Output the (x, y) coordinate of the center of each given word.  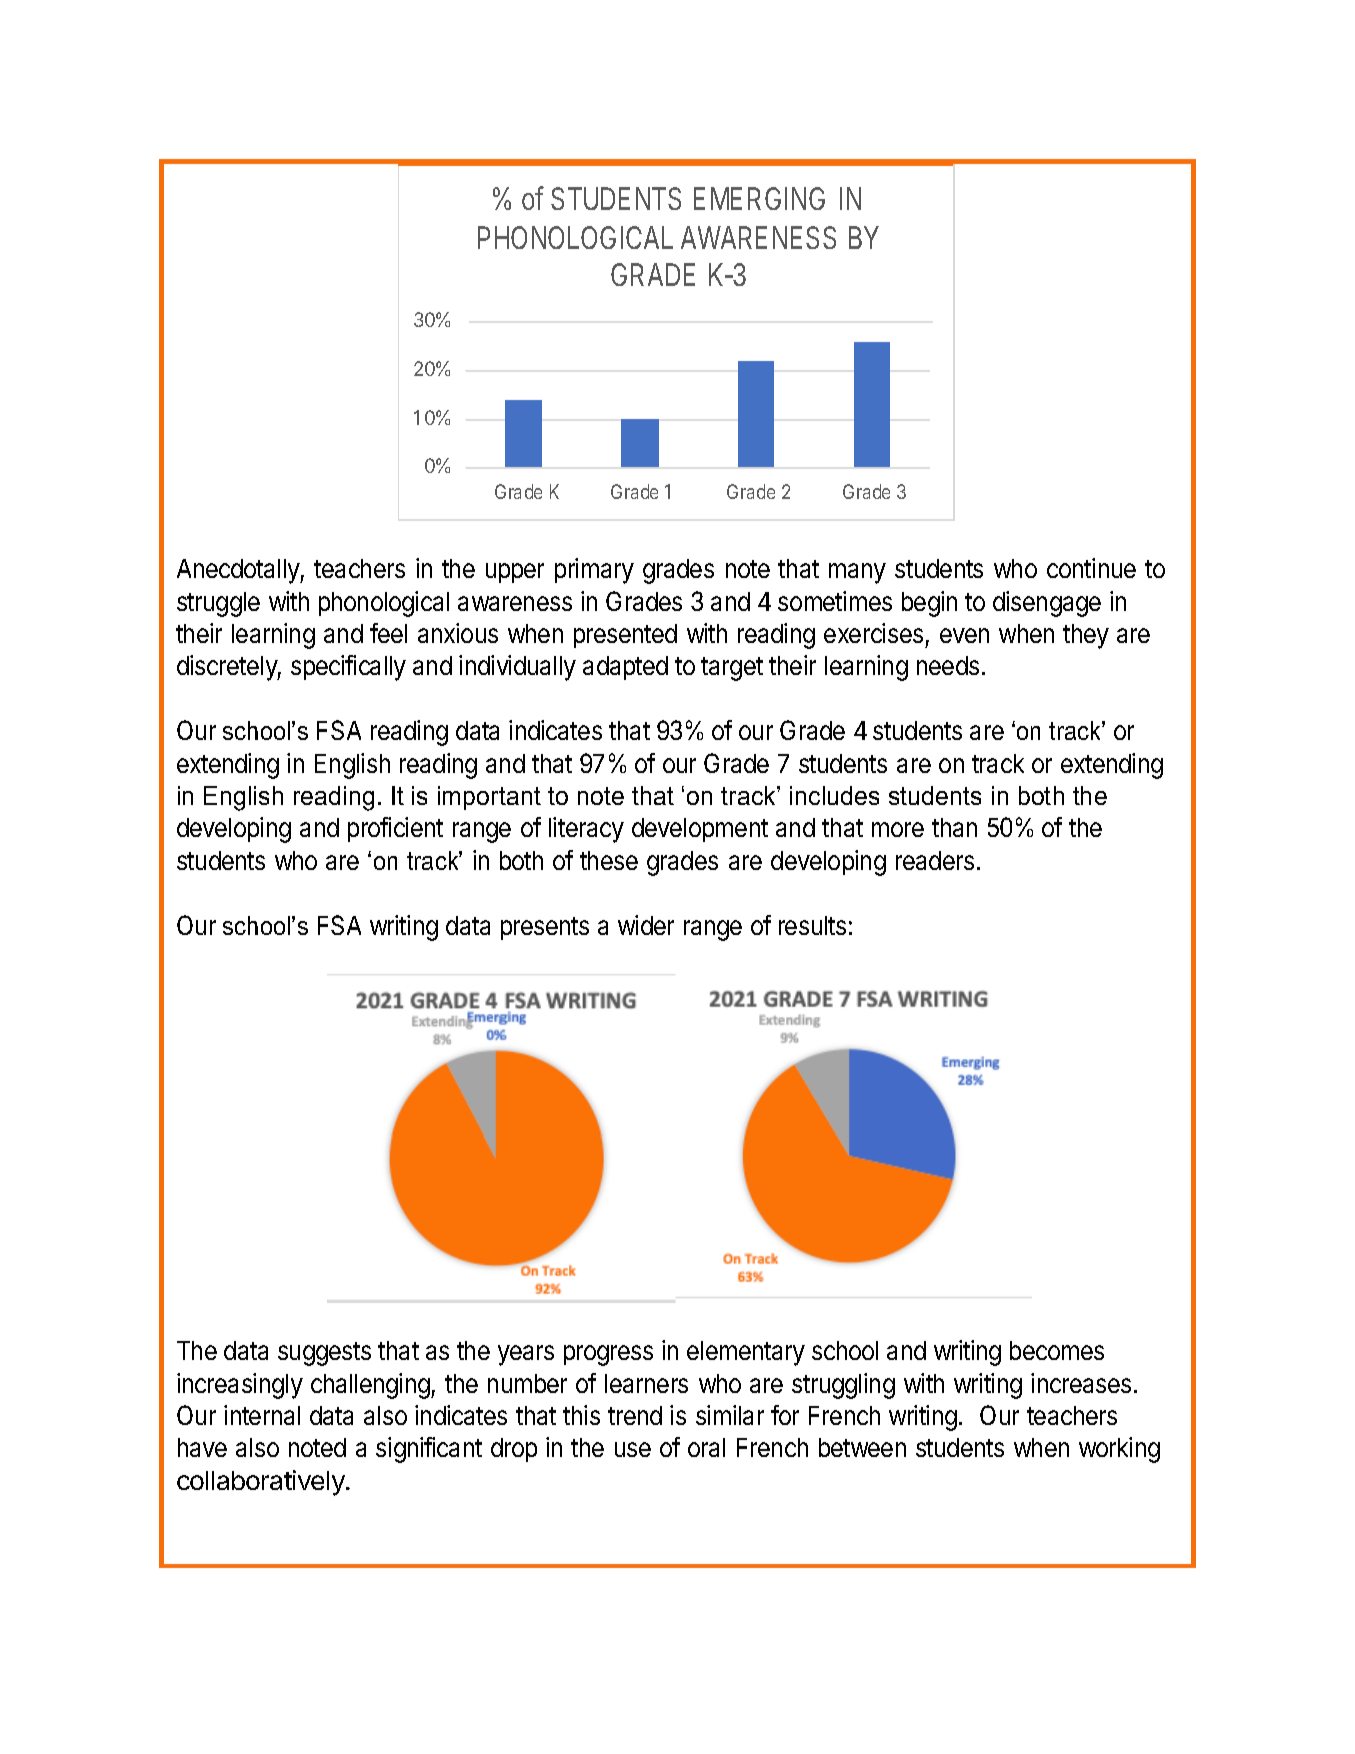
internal (262, 1415)
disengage (1047, 604)
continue (1091, 568)
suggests (324, 1354)
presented (625, 636)
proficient (395, 829)
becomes (1057, 1350)
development (700, 830)
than (954, 827)
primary (594, 571)
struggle (218, 604)
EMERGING (759, 198)
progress (608, 1355)
